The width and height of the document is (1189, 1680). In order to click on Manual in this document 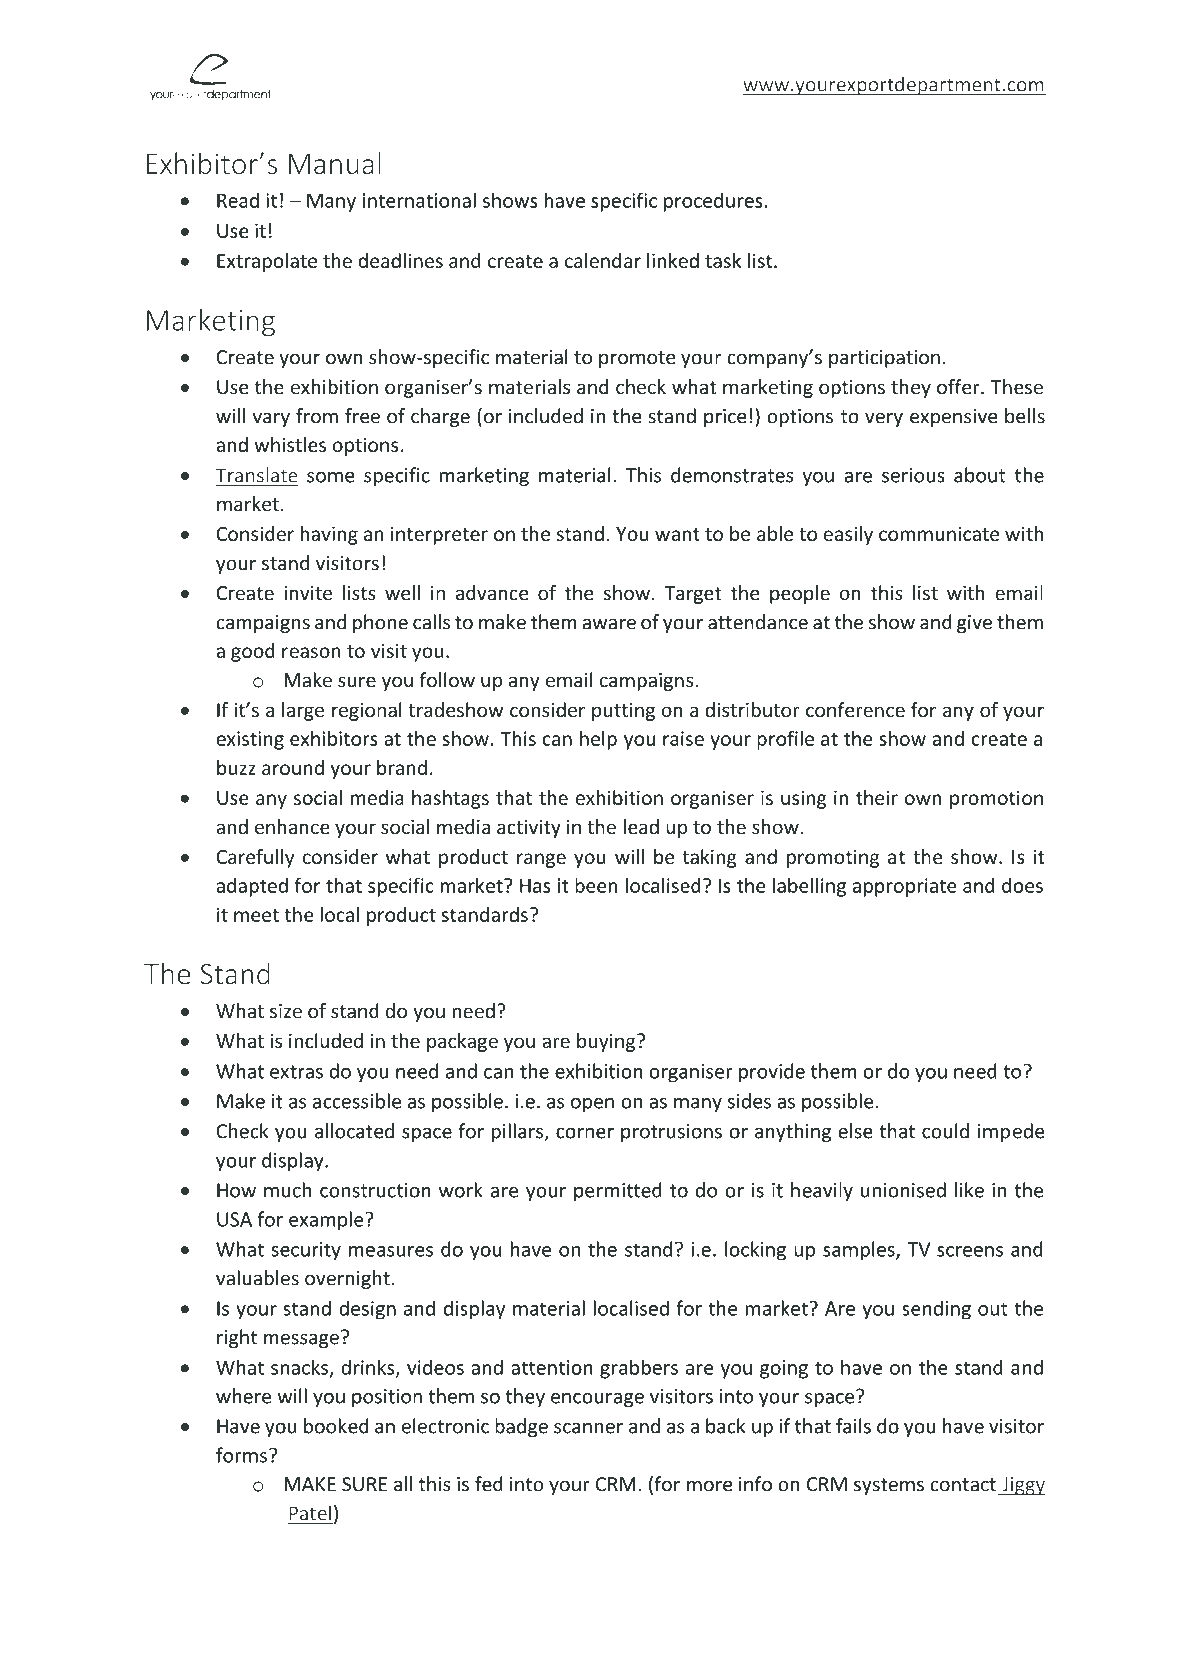, I will do `click(335, 163)`.
